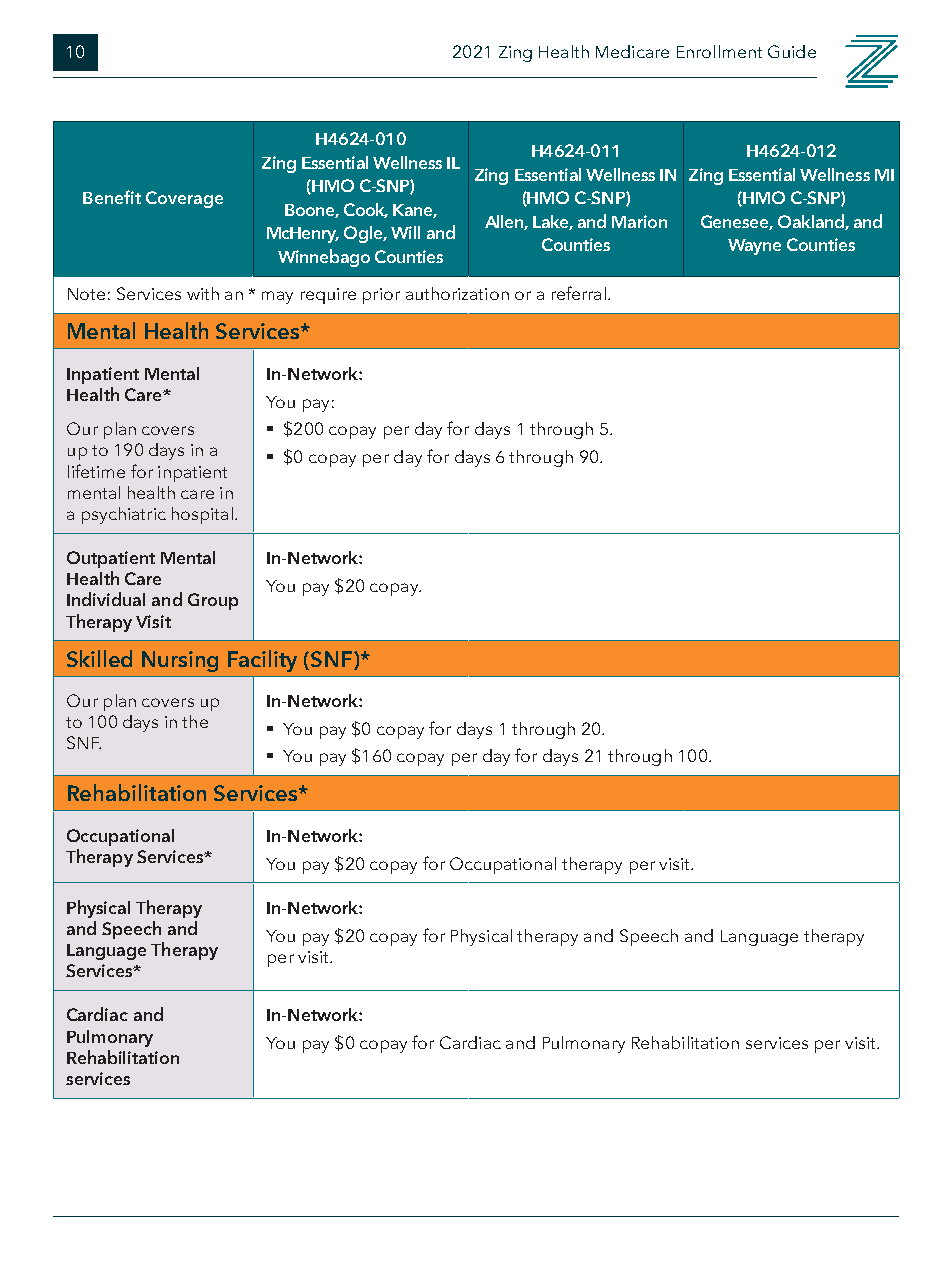 This page has height=1270, width=952. What do you see at coordinates (754, 247) in the page?
I see `Wayne` at bounding box center [754, 247].
